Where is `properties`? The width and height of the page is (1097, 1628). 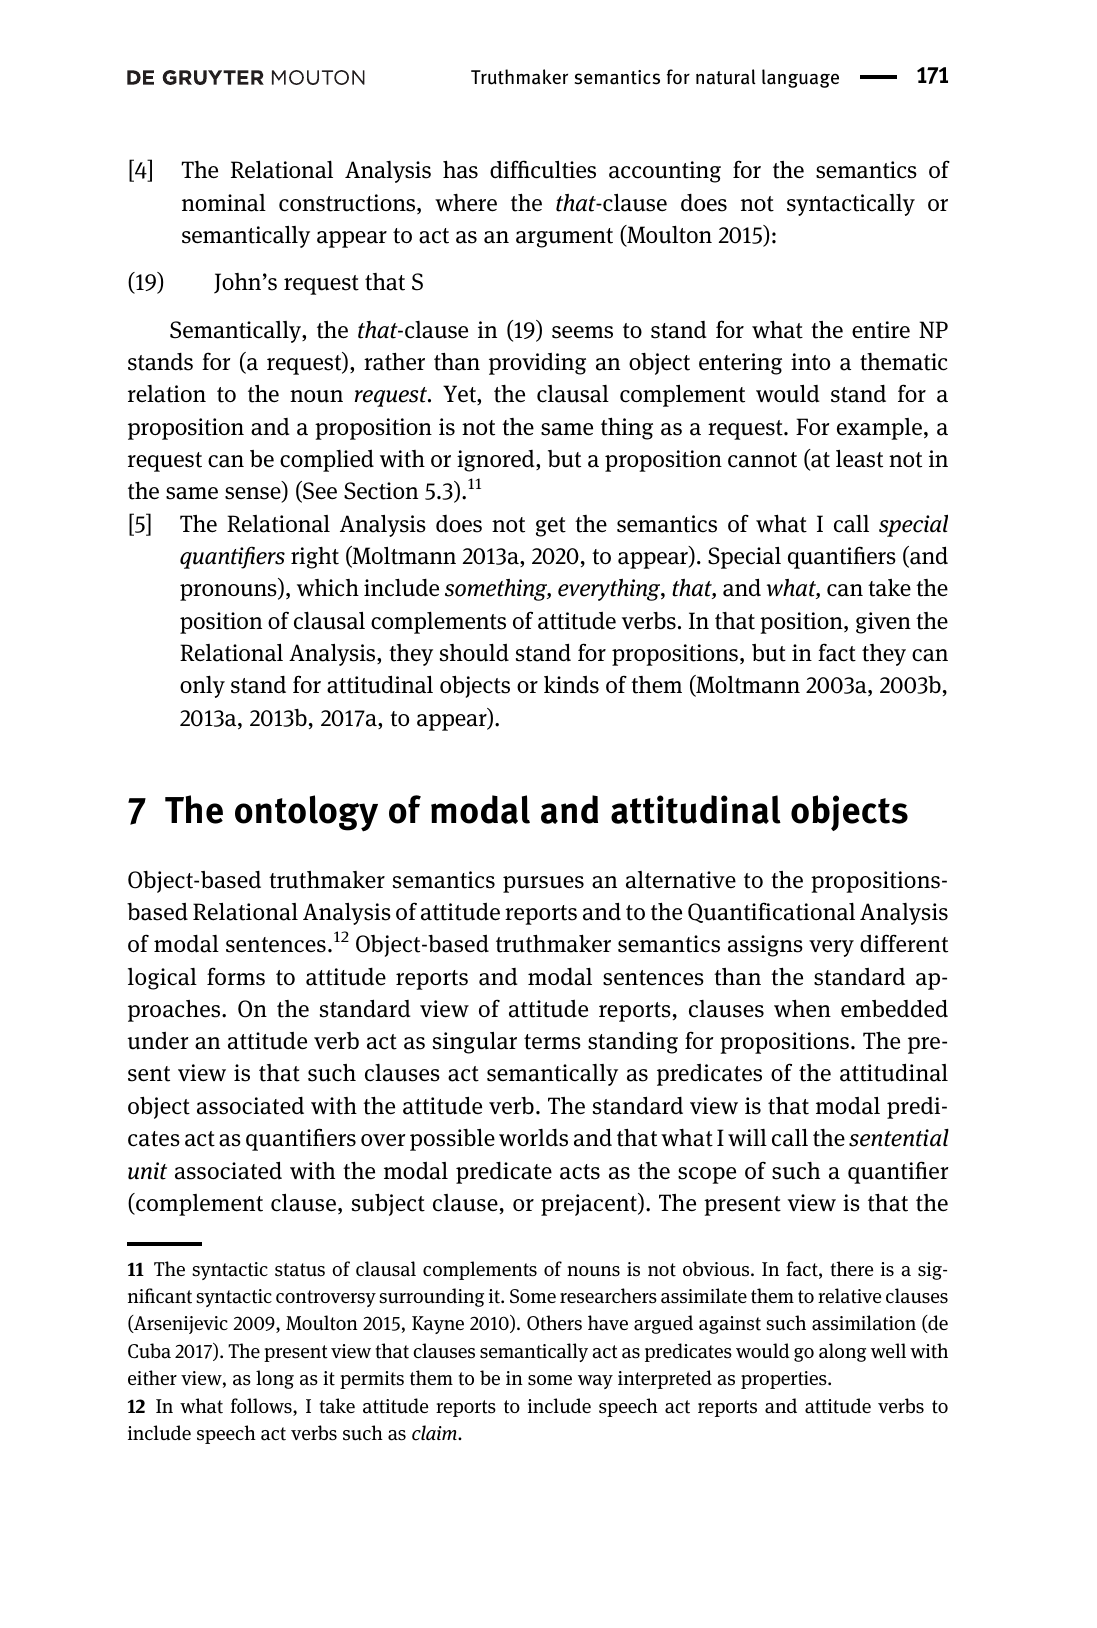 properties is located at coordinates (785, 1380).
